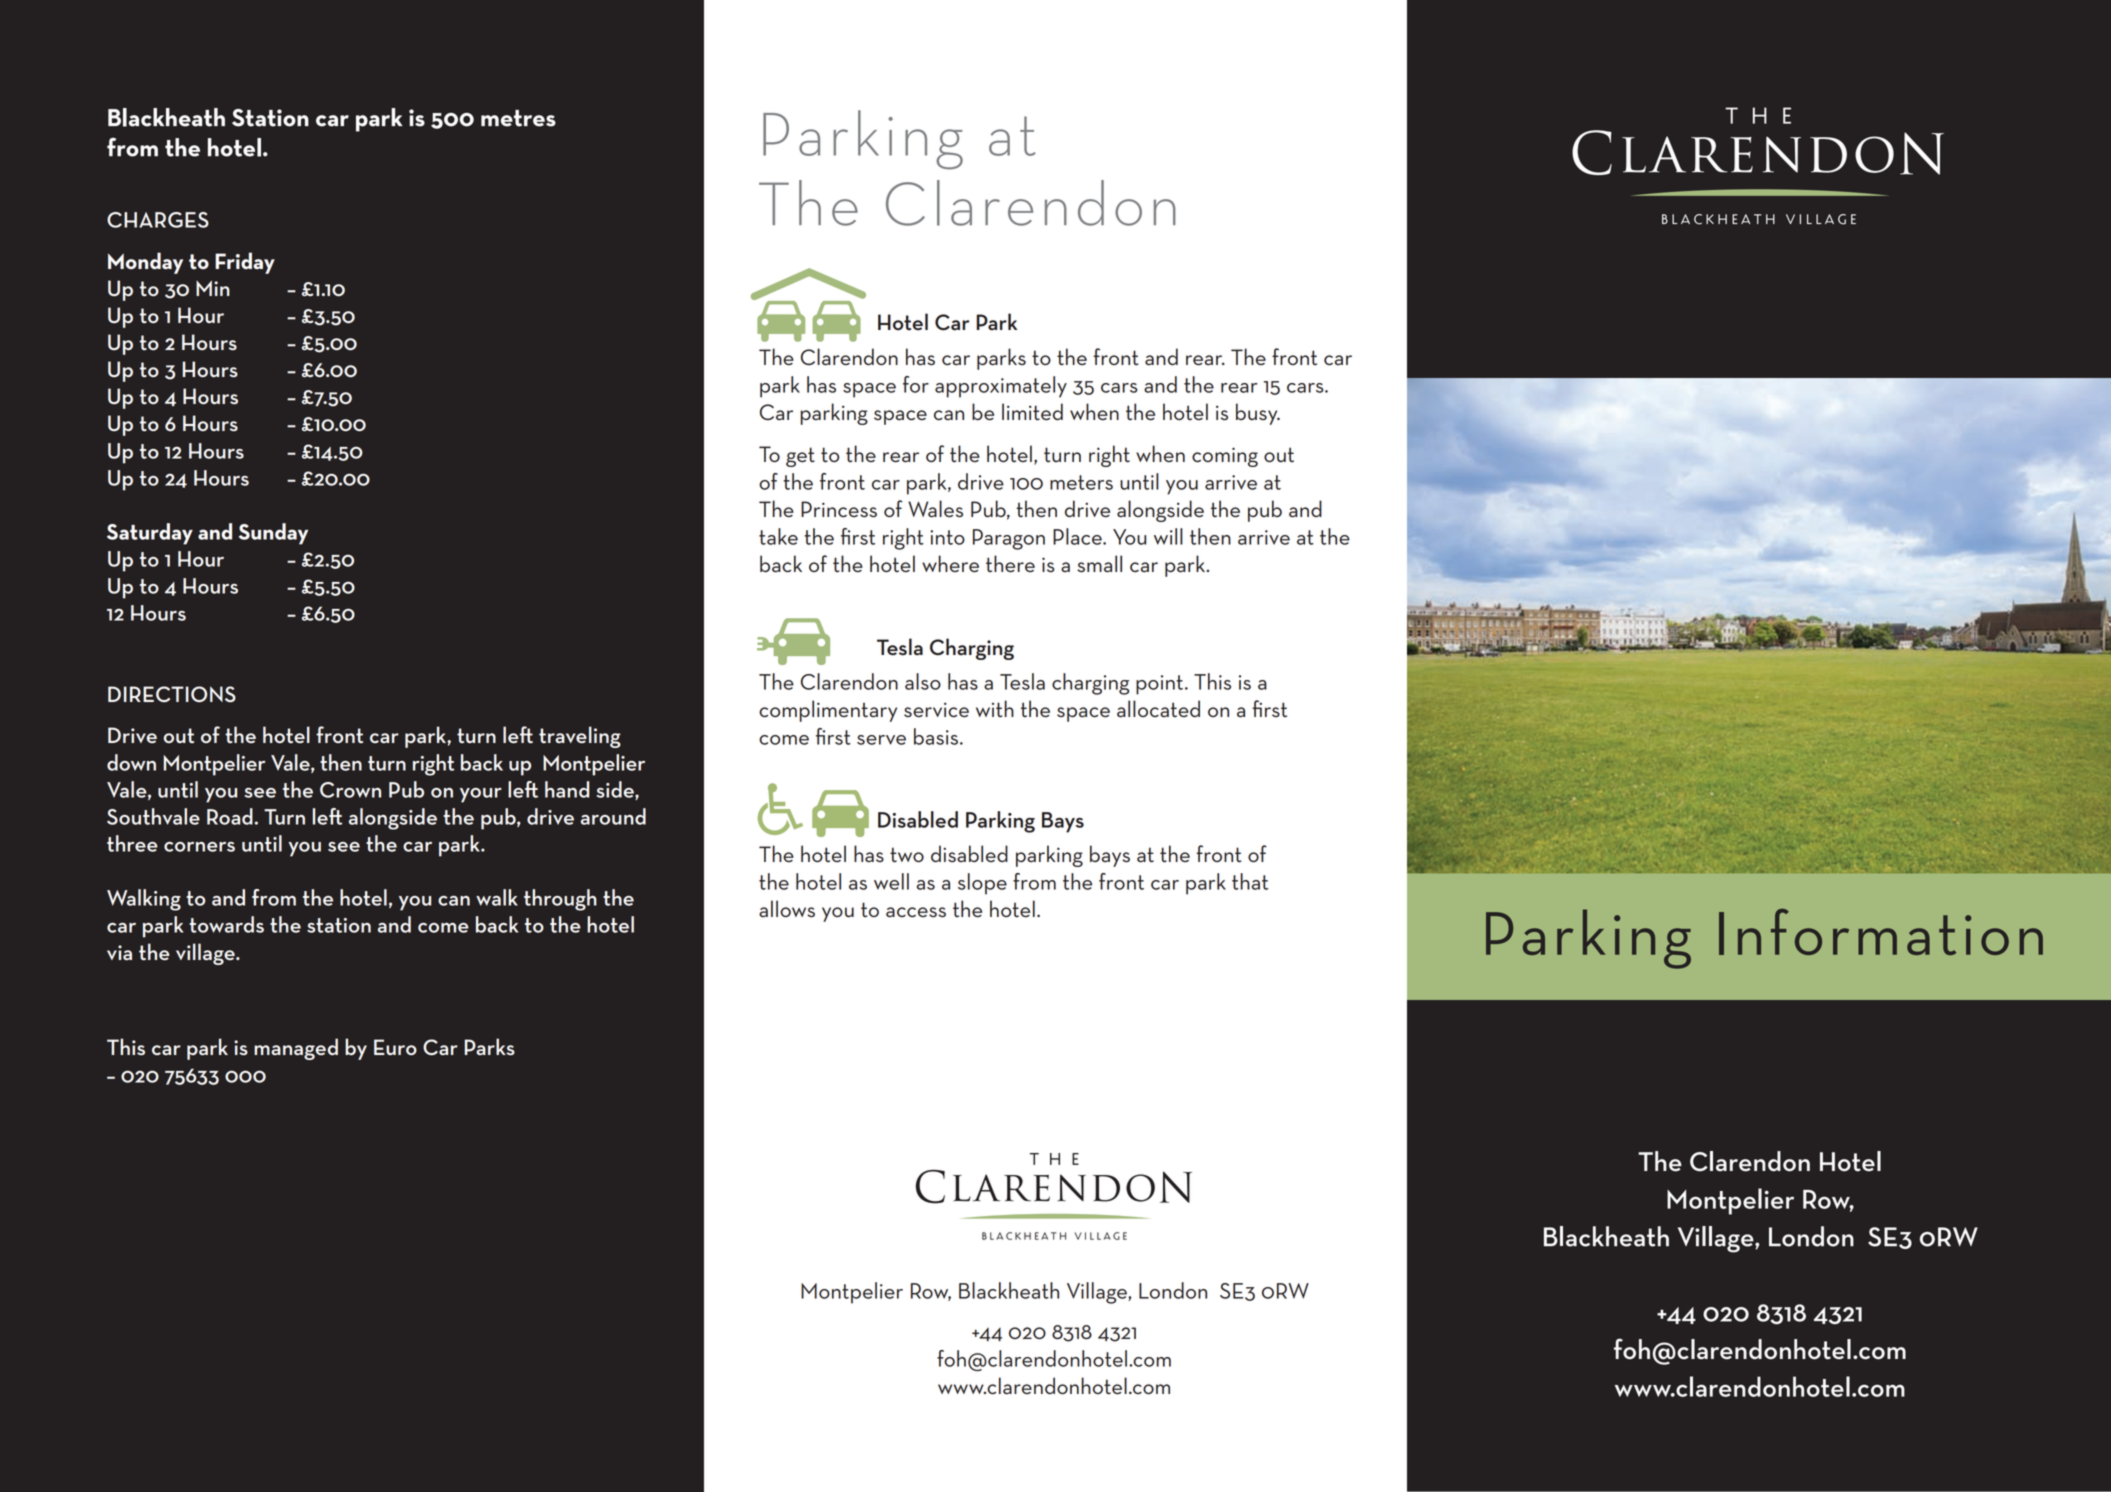 This image has width=2111, height=1492. I want to click on limited, so click(1032, 412).
